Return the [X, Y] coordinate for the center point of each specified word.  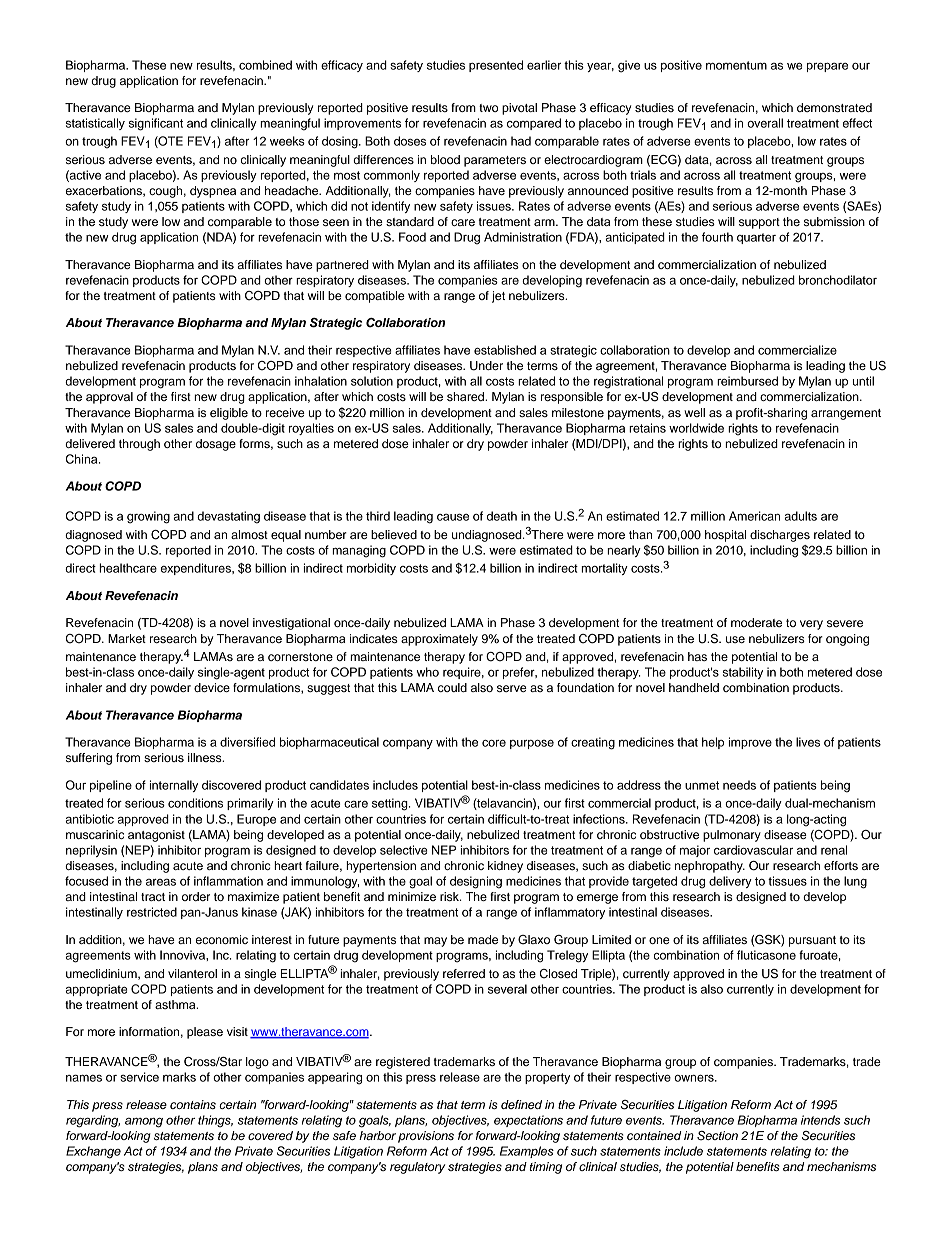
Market [127, 638]
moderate [756, 622]
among [144, 1123]
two [488, 108]
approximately [439, 640]
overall [765, 123]
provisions [426, 1137]
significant [156, 124]
